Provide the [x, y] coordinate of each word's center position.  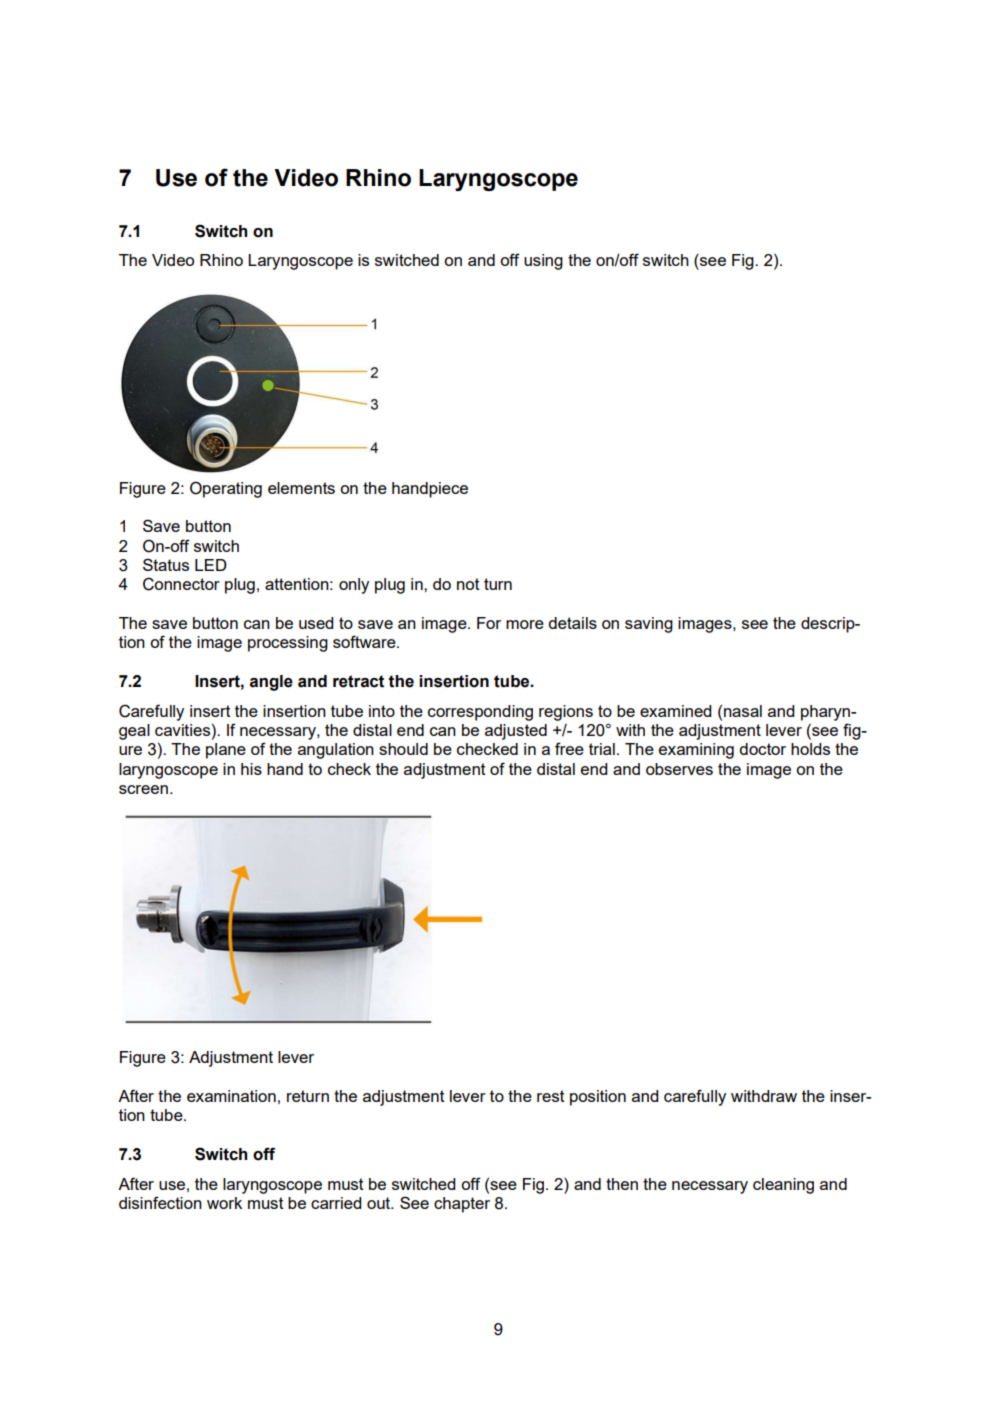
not [468, 584]
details [572, 623]
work [224, 1203]
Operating [226, 489]
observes [679, 769]
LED [211, 565]
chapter [462, 1205]
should [403, 749]
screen [143, 789]
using [543, 262]
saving [649, 625]
